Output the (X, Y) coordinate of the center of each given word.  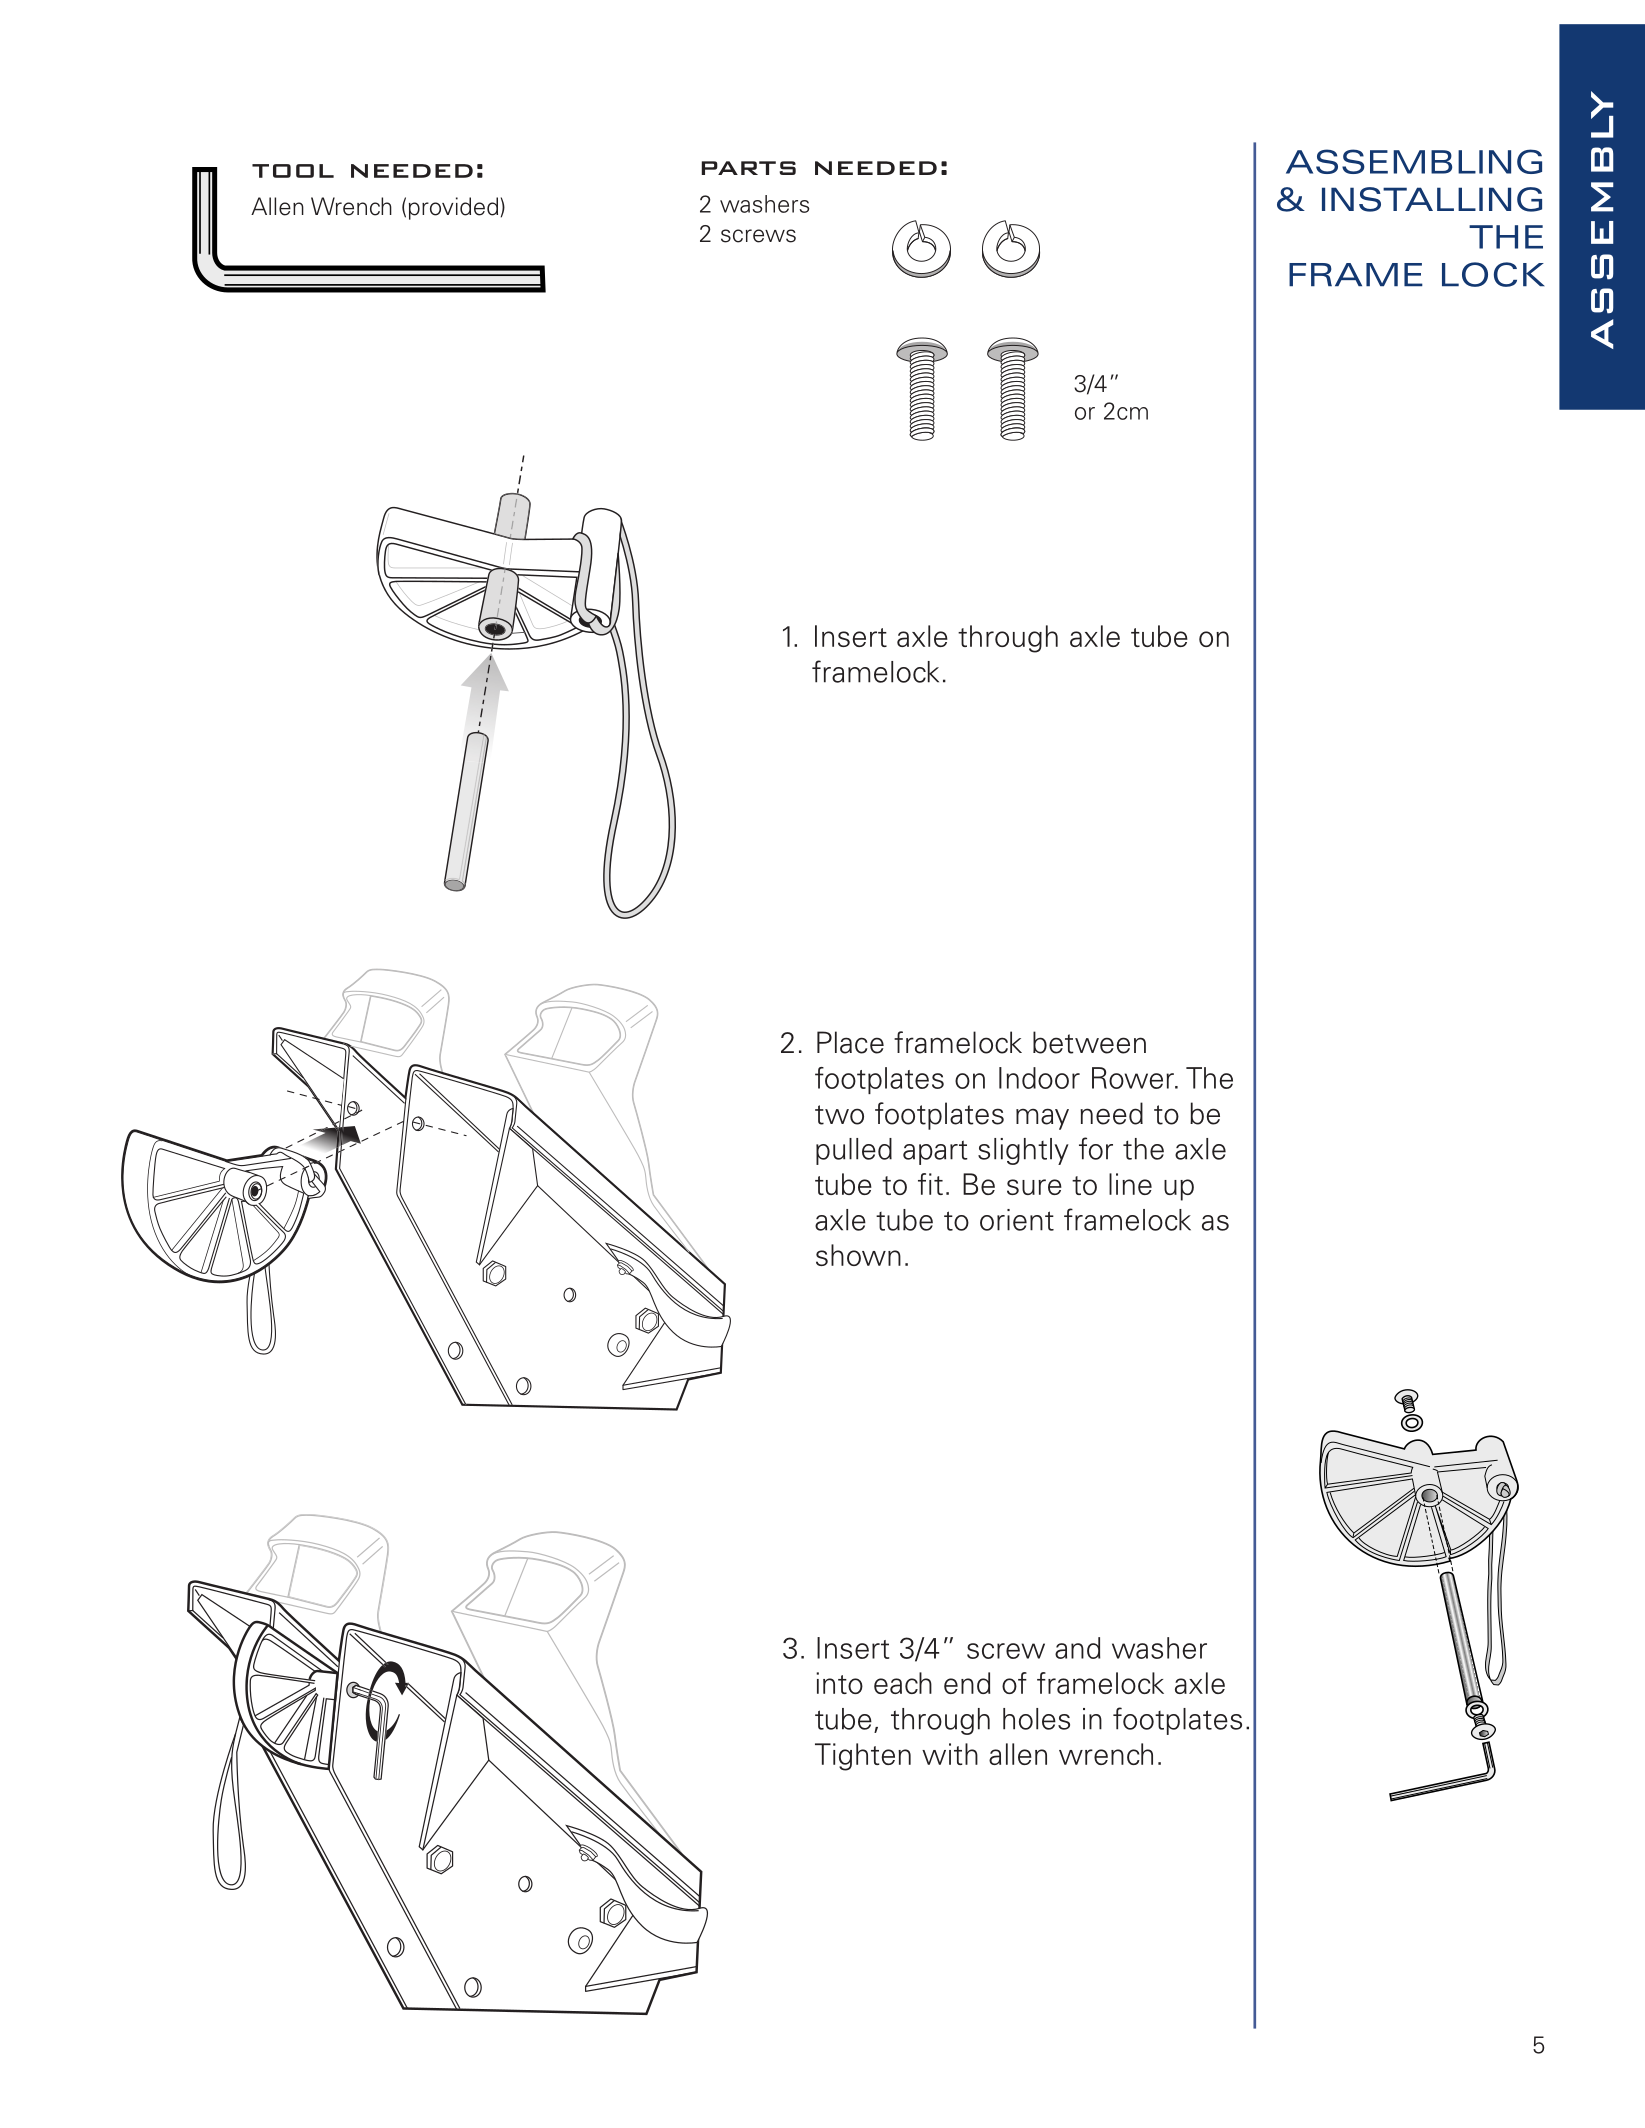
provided (453, 208)
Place (850, 1042)
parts (749, 168)
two (839, 1115)
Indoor (1039, 1078)
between (1089, 1042)
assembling (1414, 161)
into (839, 1683)
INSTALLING (1432, 199)
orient (1017, 1220)
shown (858, 1255)
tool (293, 171)
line (1130, 1184)
